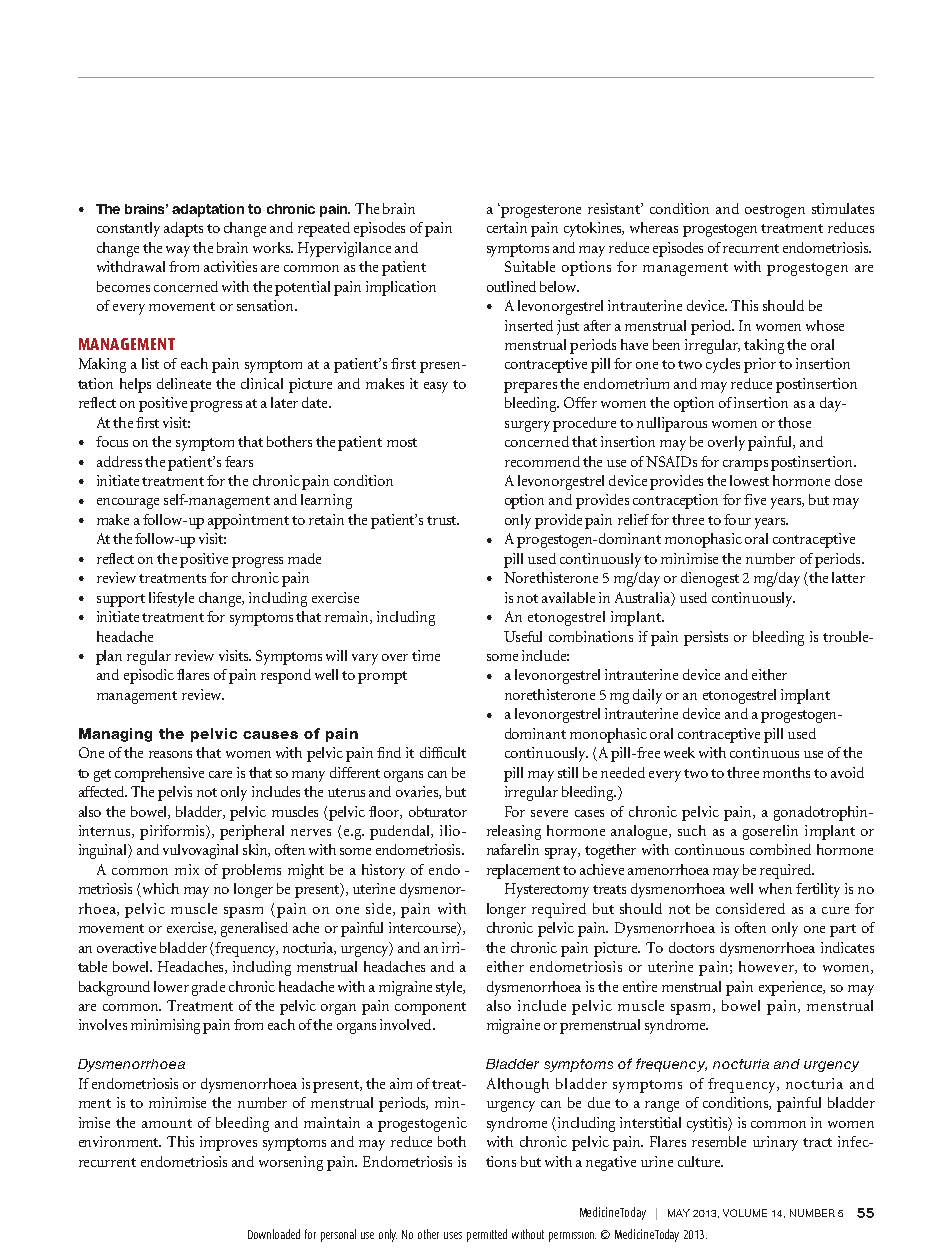 This screenshot has width=952, height=1254. I want to click on certain, so click(507, 227).
